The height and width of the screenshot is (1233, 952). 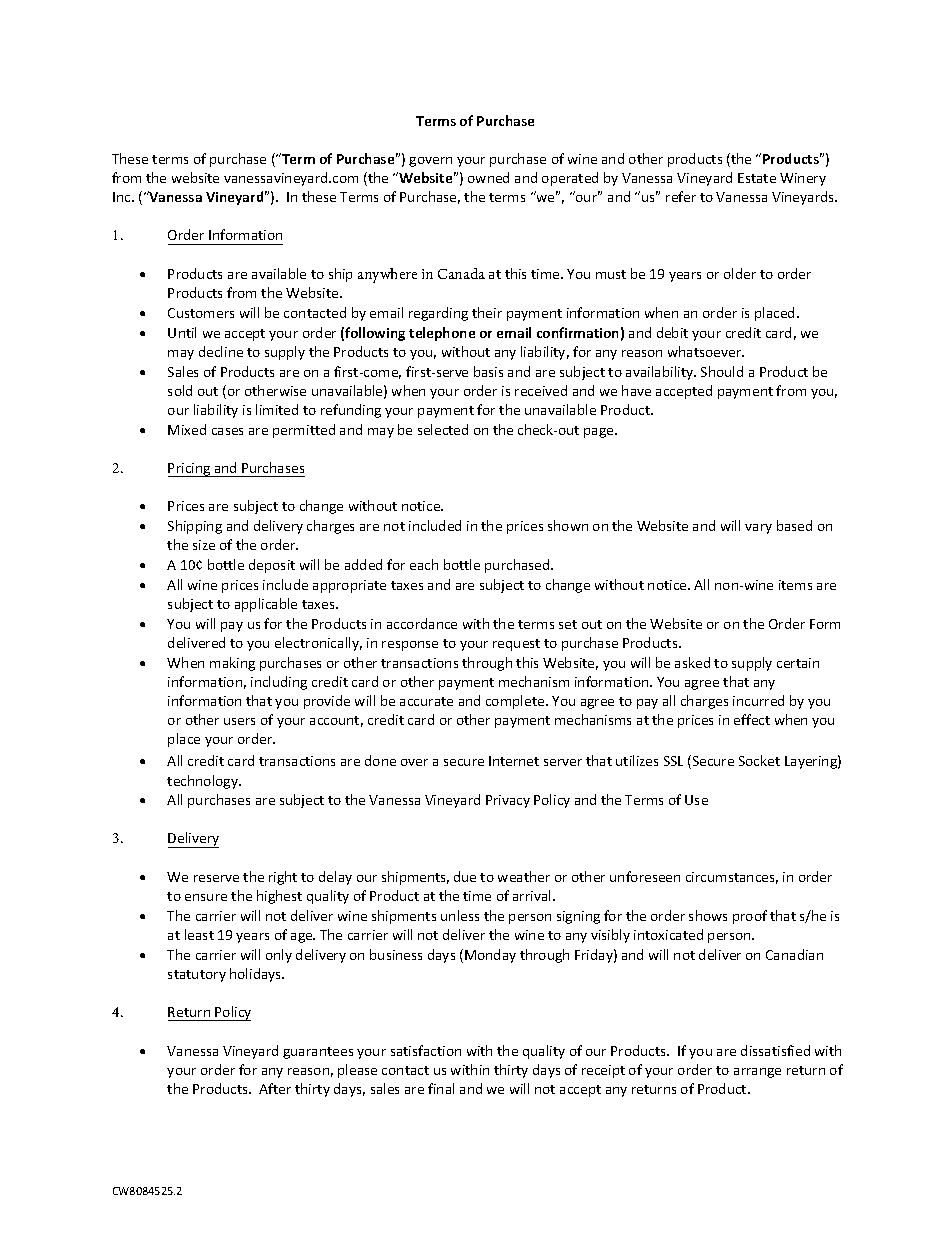 I want to click on Customers, so click(x=201, y=313).
